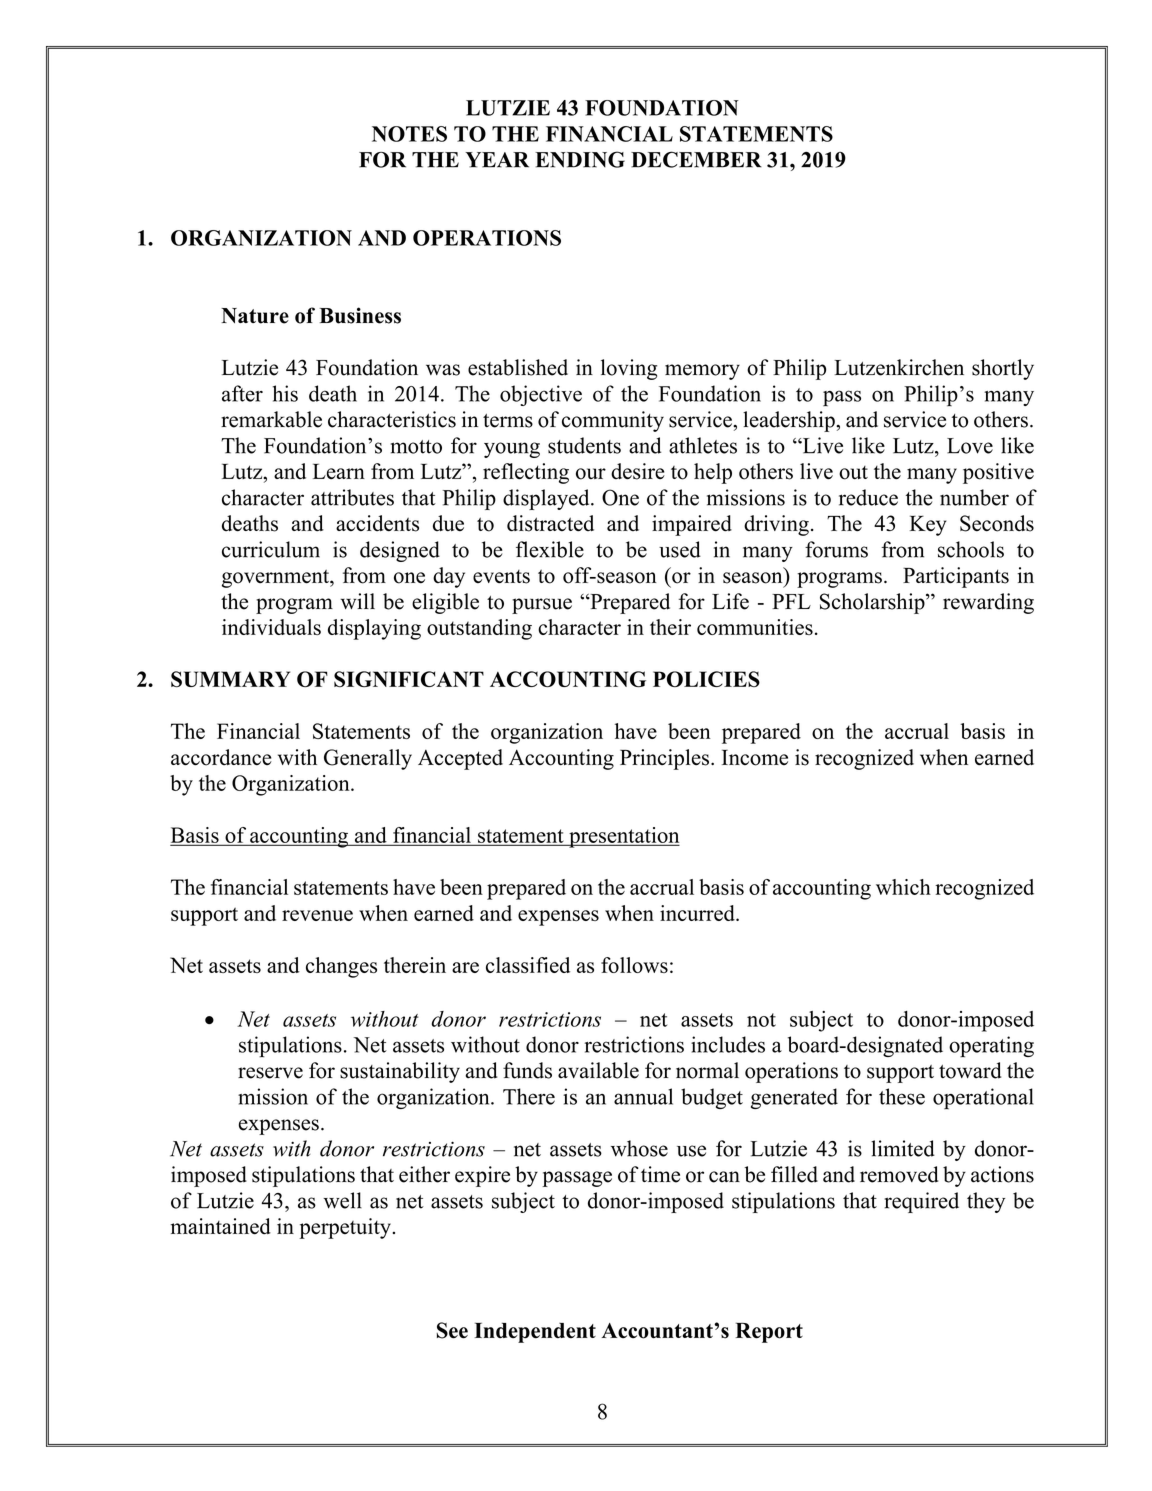 The width and height of the page is (1152, 1491). Describe the element at coordinates (535, 1332) in the page. I see `Independent` at that location.
